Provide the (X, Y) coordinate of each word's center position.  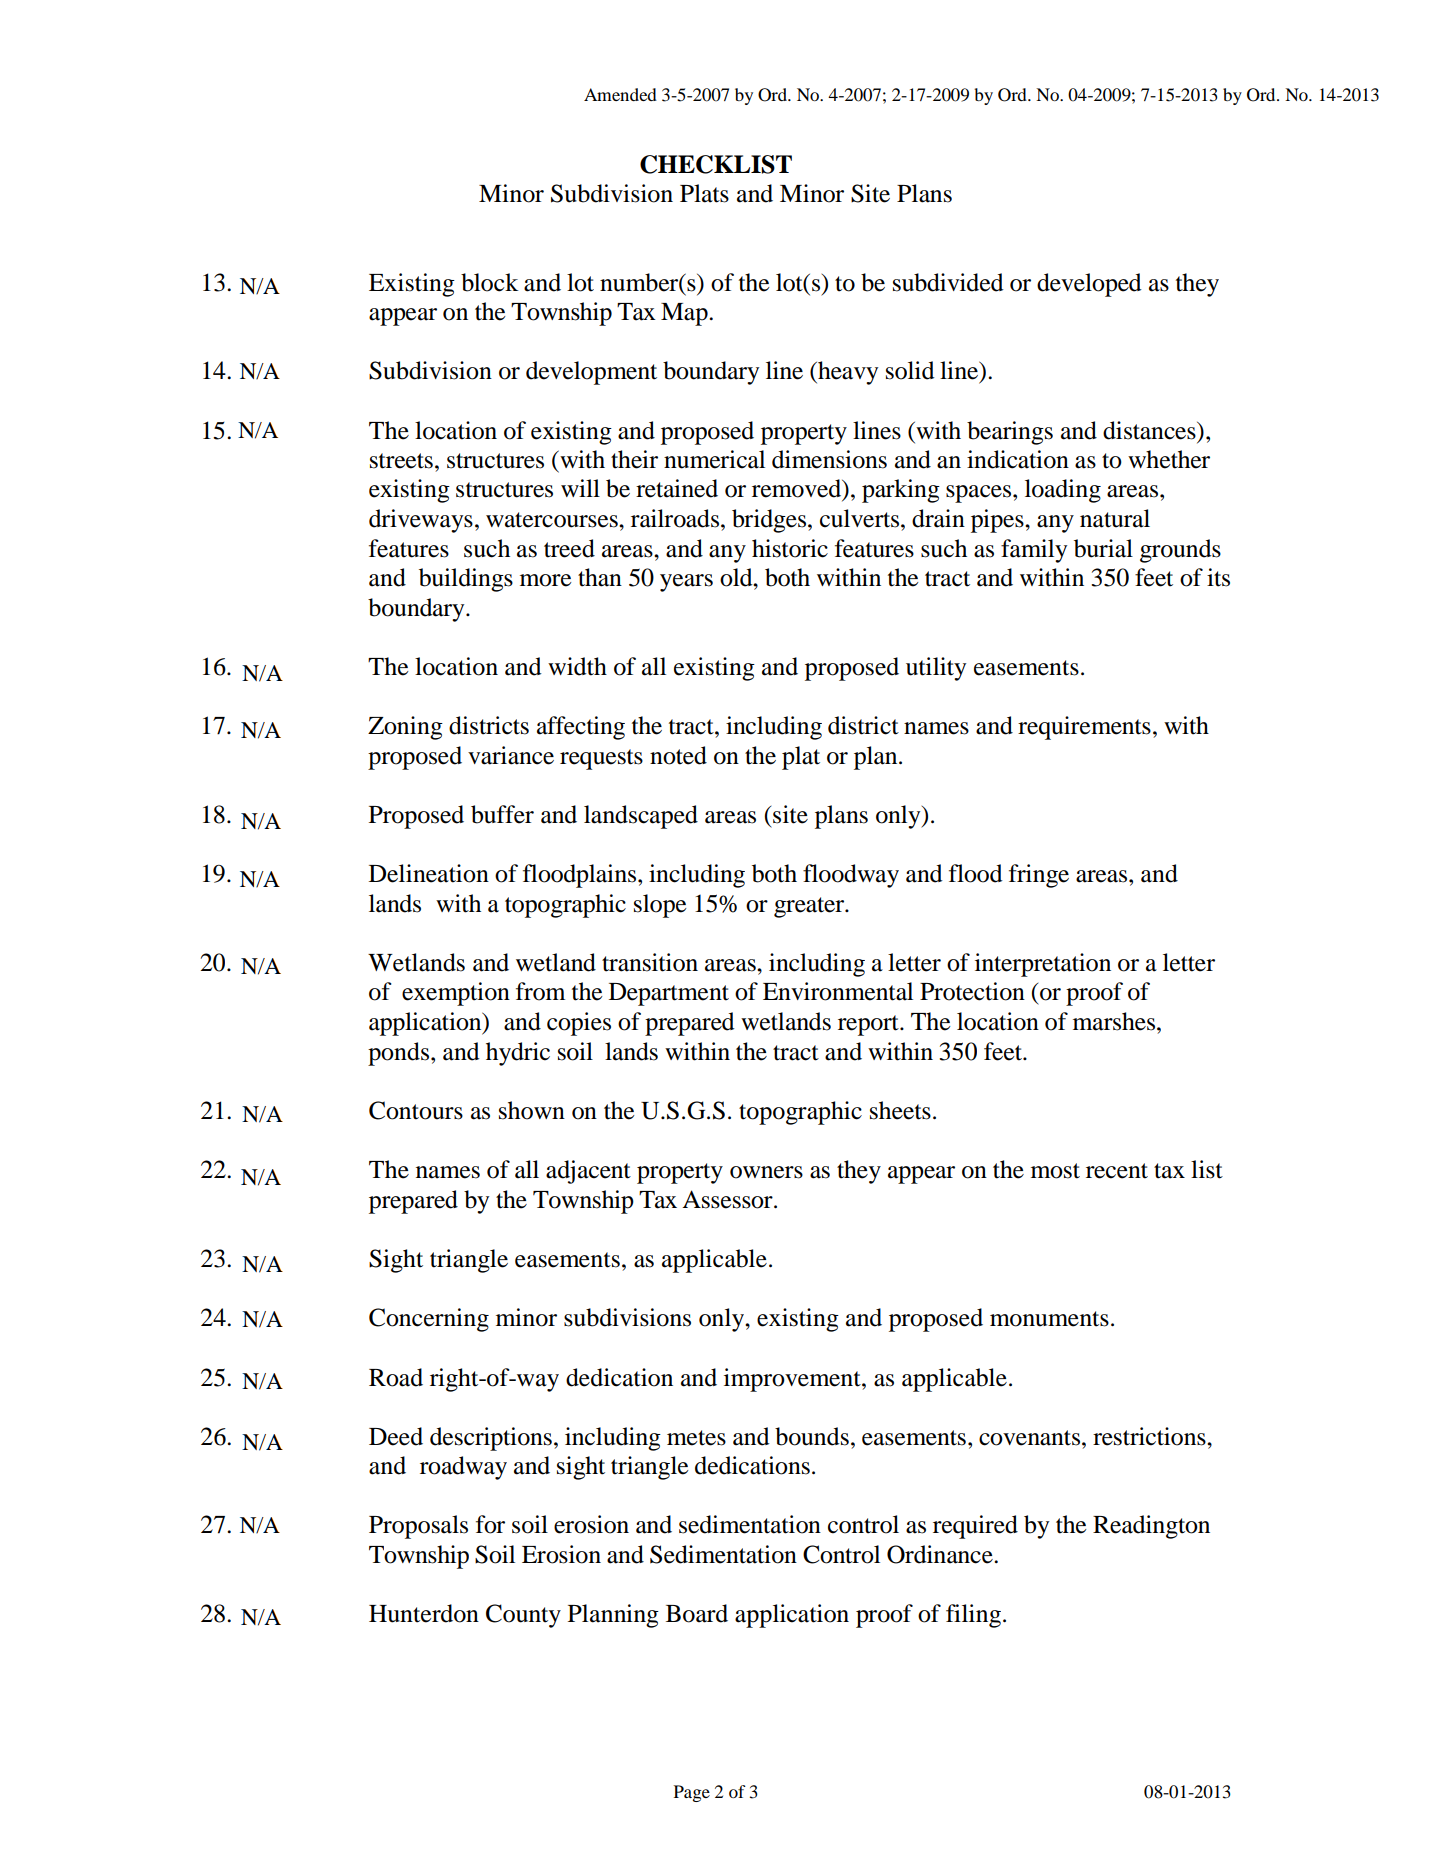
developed (1089, 285)
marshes (1115, 1021)
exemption (456, 994)
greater (810, 907)
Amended (620, 94)
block (490, 282)
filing (973, 1616)
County (523, 1616)
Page (692, 1793)
